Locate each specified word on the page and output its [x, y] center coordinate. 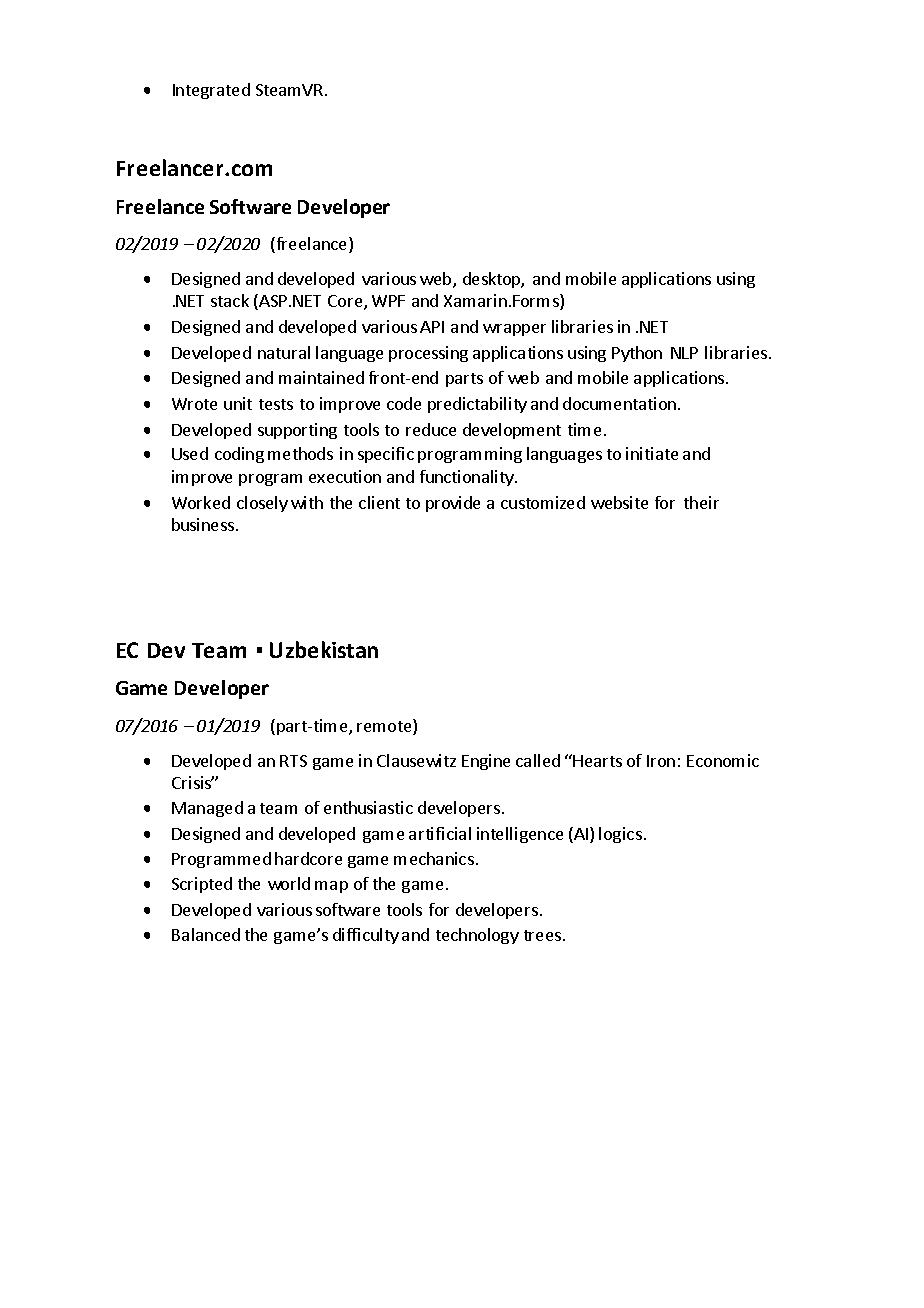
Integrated [211, 91]
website [619, 502]
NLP [684, 353]
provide [453, 504]
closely [262, 504]
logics [620, 835]
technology [477, 936]
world [289, 883]
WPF [388, 301]
